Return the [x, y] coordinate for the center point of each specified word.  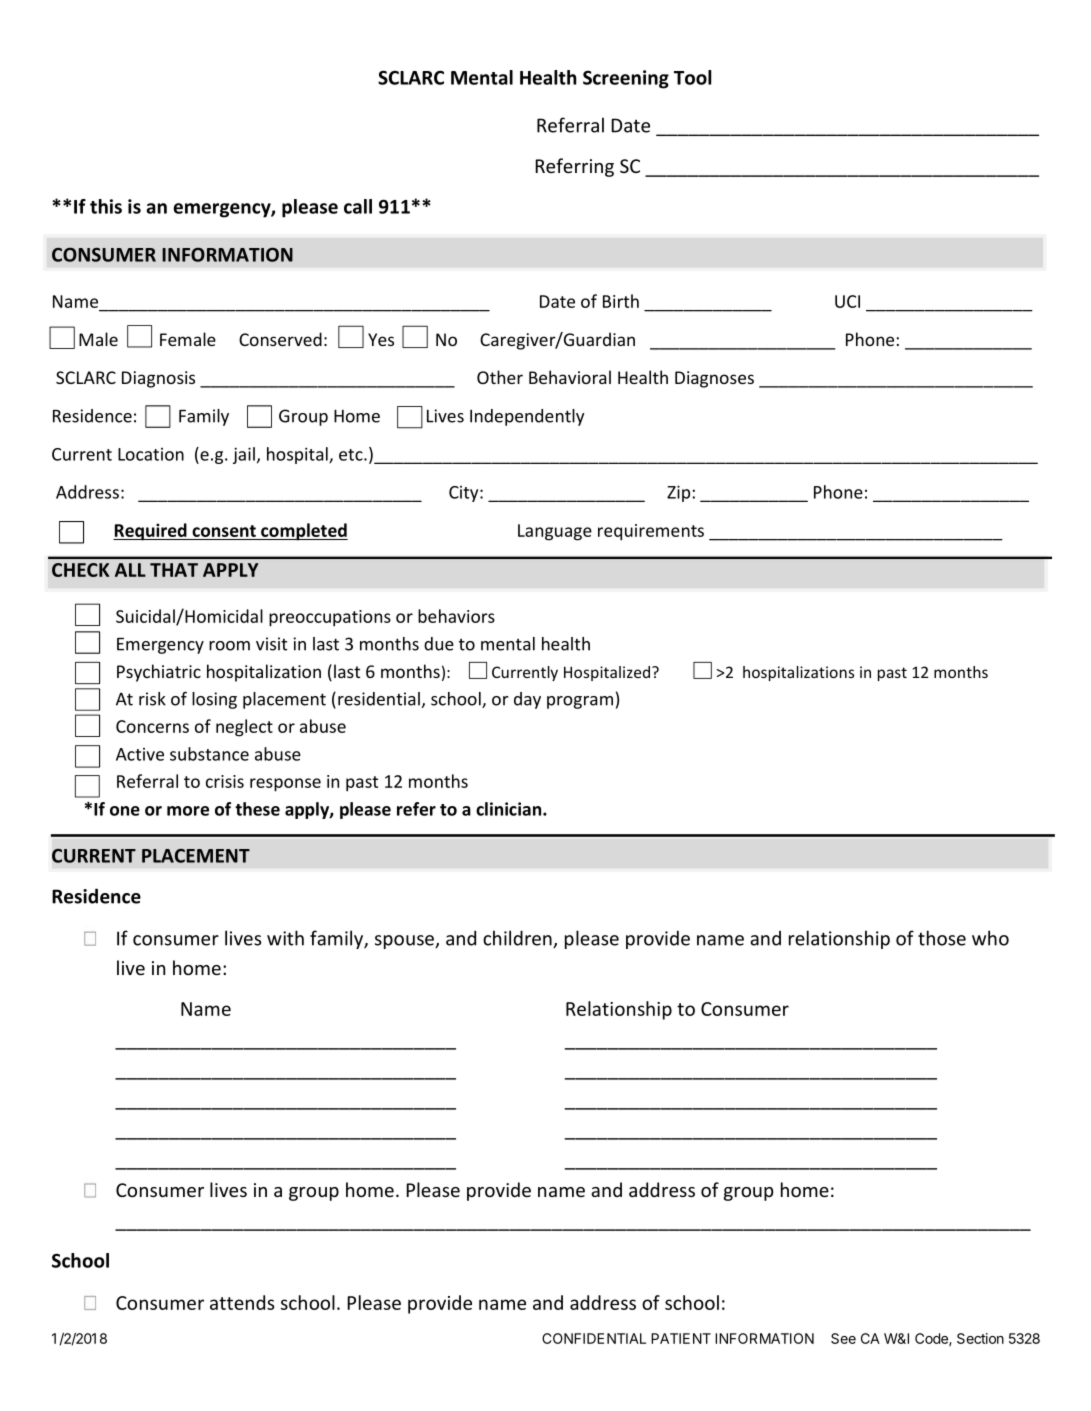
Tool [692, 77]
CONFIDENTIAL [594, 1338]
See [843, 1338]
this [106, 206]
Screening [626, 79]
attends [242, 1302]
